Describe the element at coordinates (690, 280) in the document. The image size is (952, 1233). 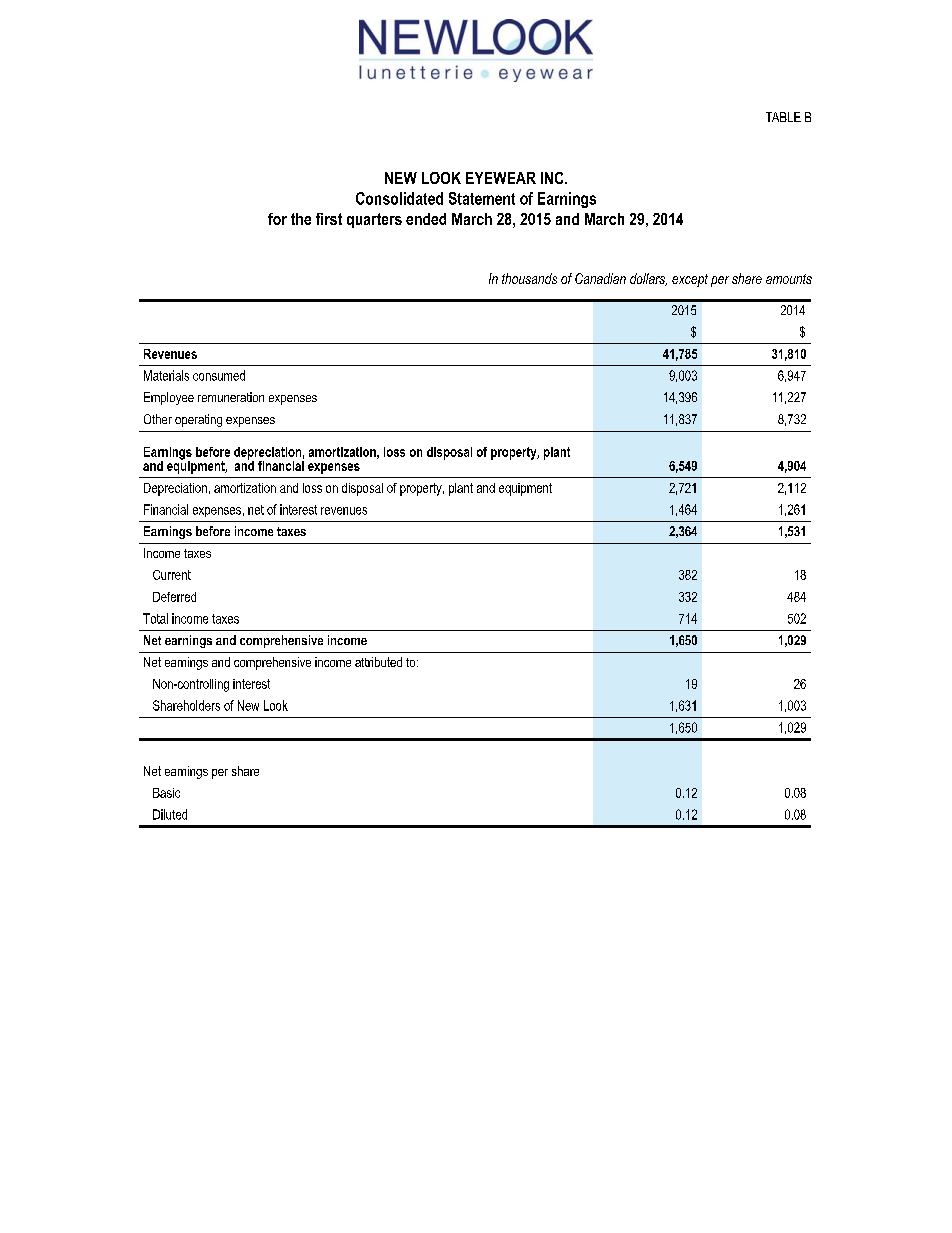
I see `except` at that location.
